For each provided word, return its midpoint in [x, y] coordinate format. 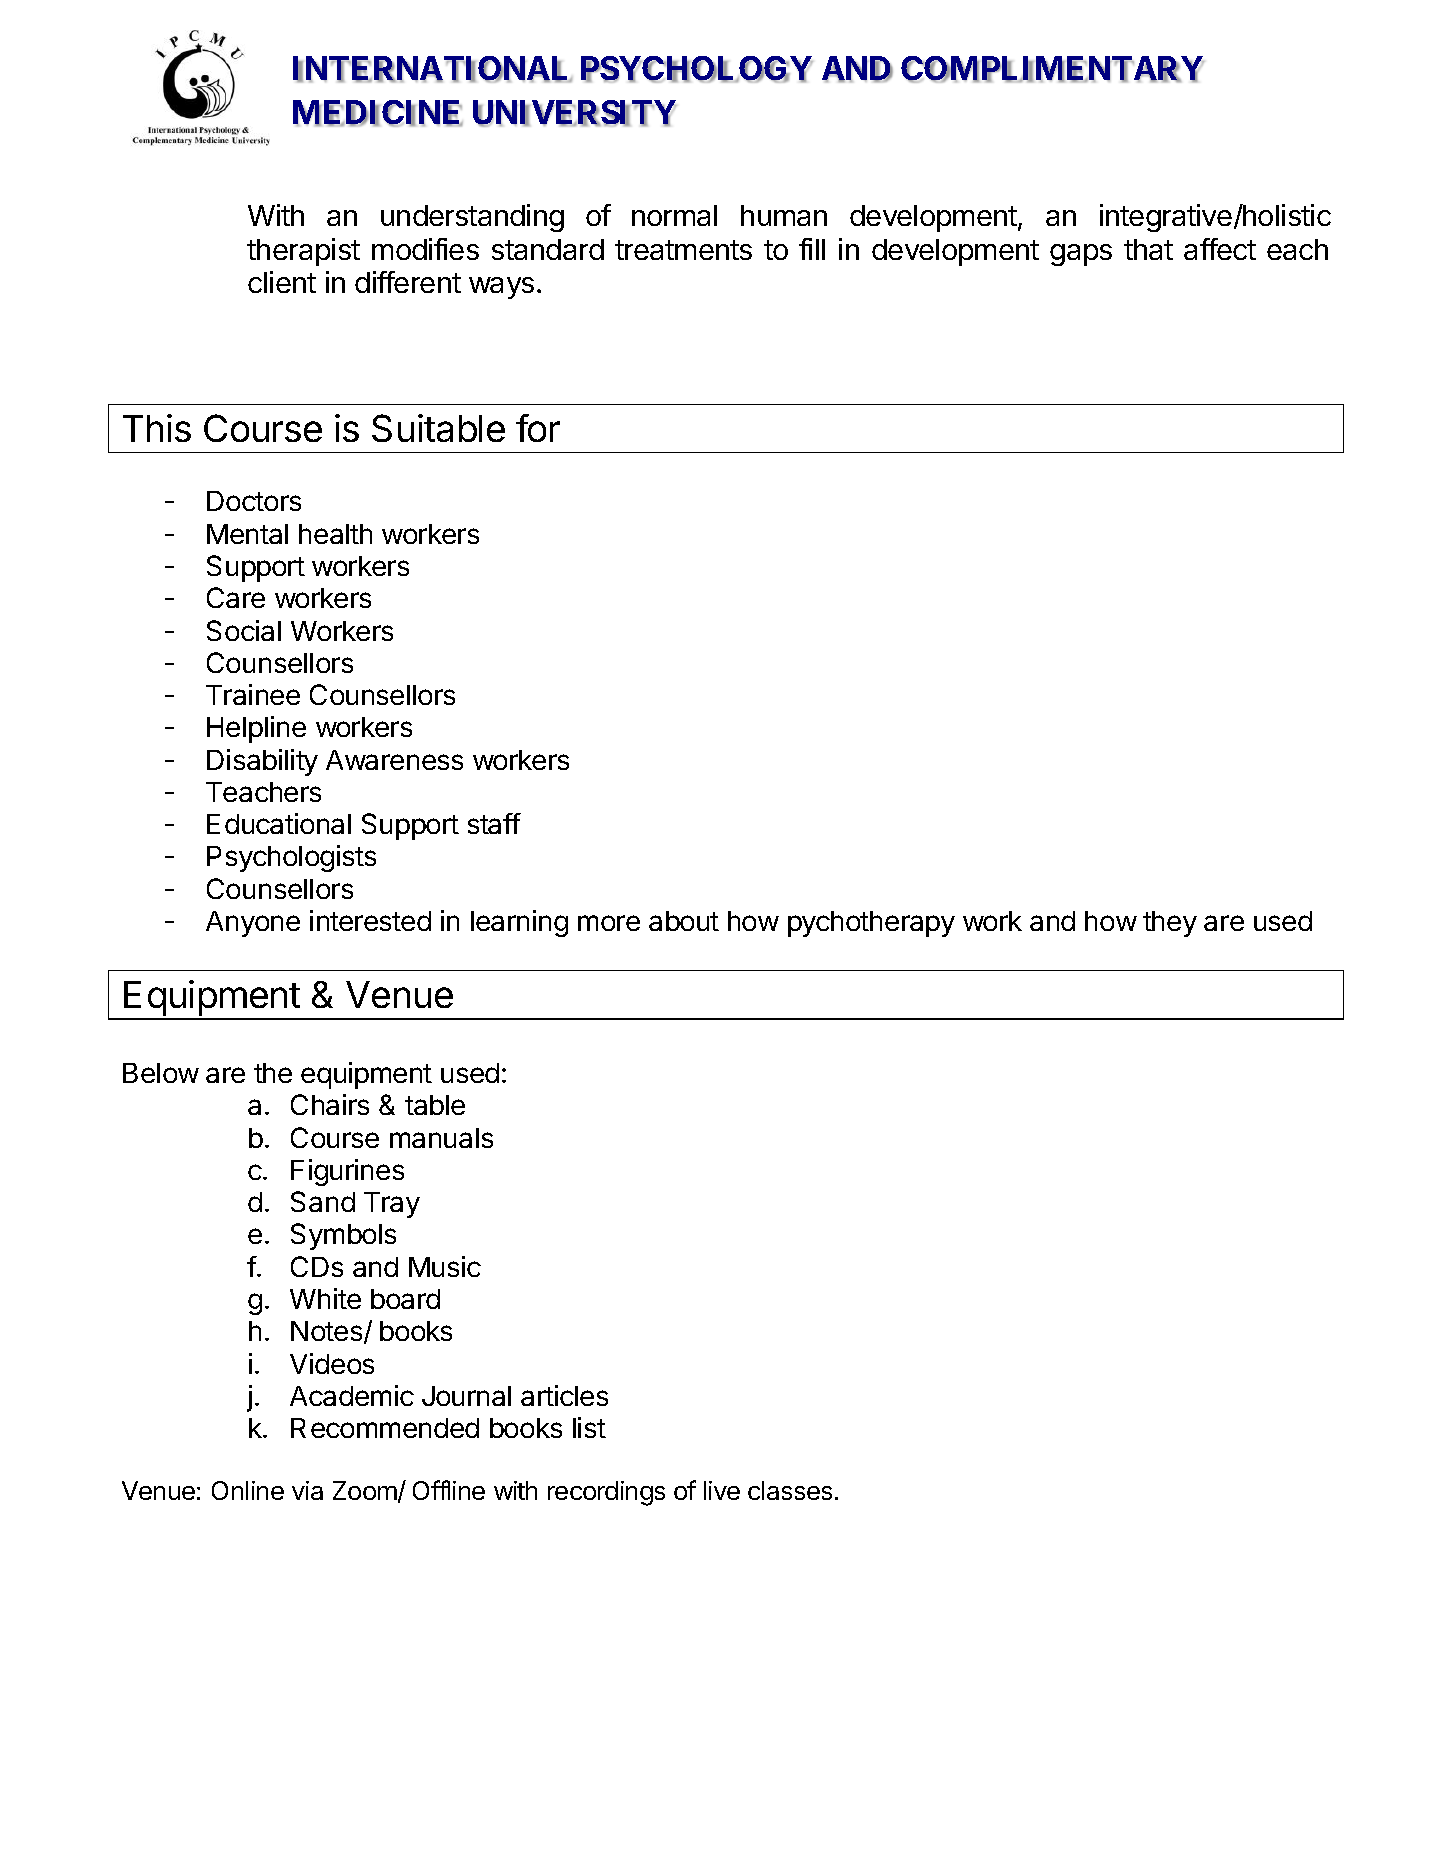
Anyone [253, 924]
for [538, 428]
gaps [1081, 255]
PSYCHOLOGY [697, 69]
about [684, 921]
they [1170, 924]
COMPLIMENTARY [1052, 69]
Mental [247, 534]
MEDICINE [378, 113]
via [307, 1490]
